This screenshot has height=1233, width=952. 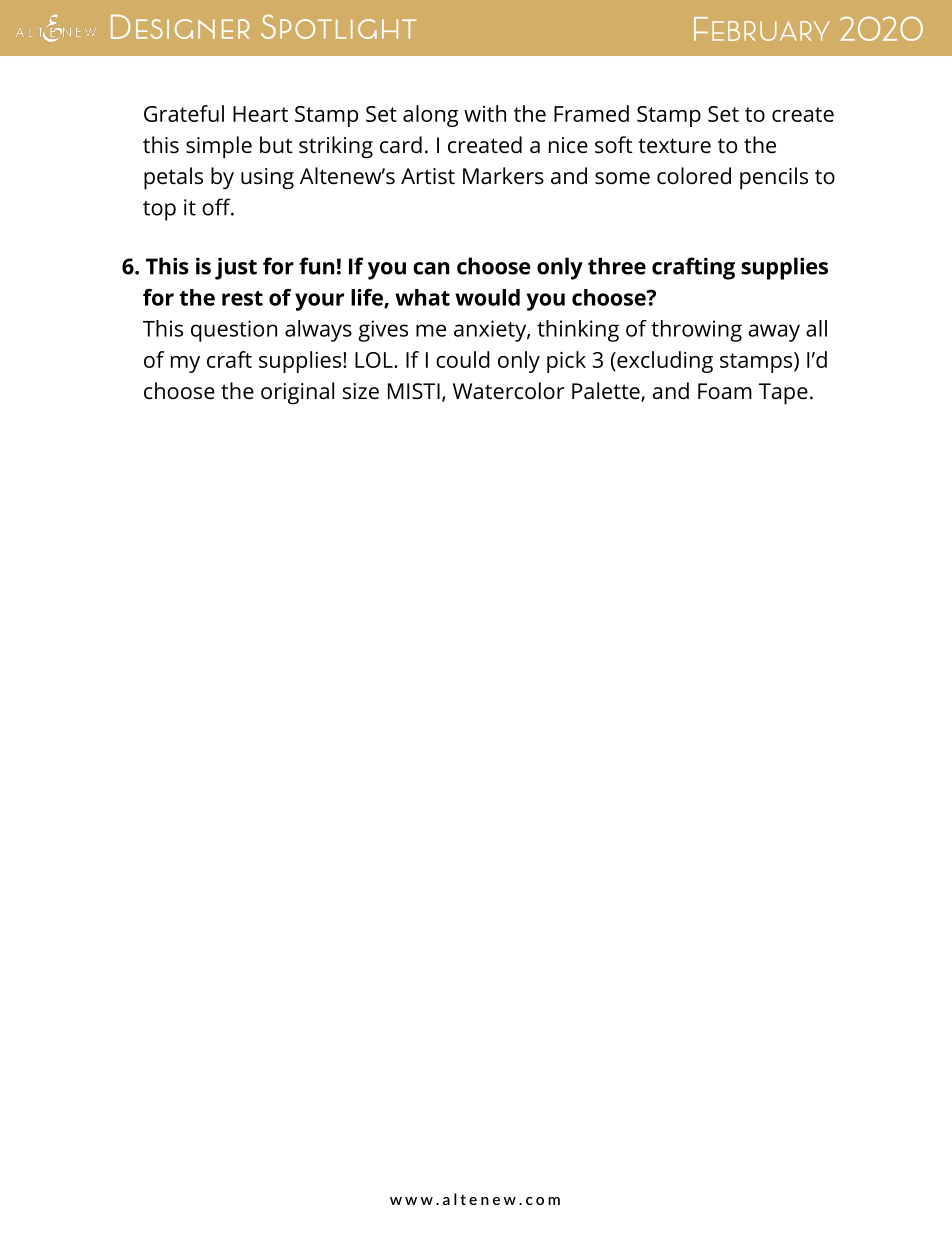 What do you see at coordinates (339, 27) in the screenshot?
I see `Spotlight` at bounding box center [339, 27].
